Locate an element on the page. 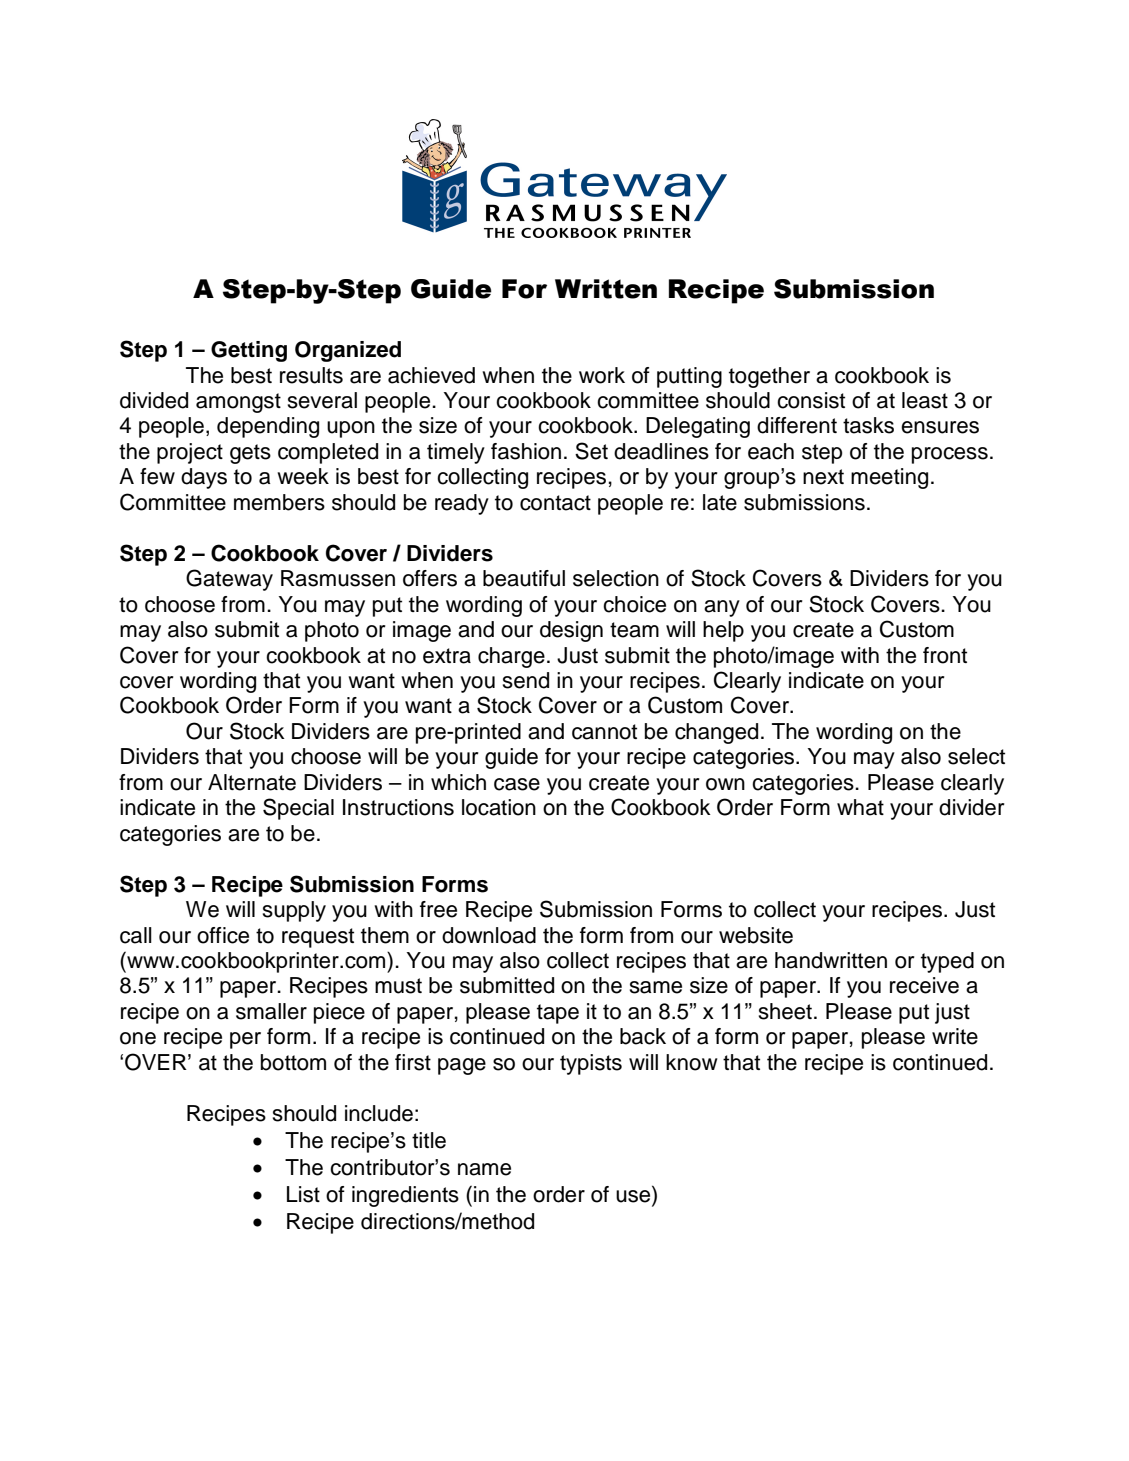 The width and height of the image is (1129, 1461). name is located at coordinates (484, 1169).
